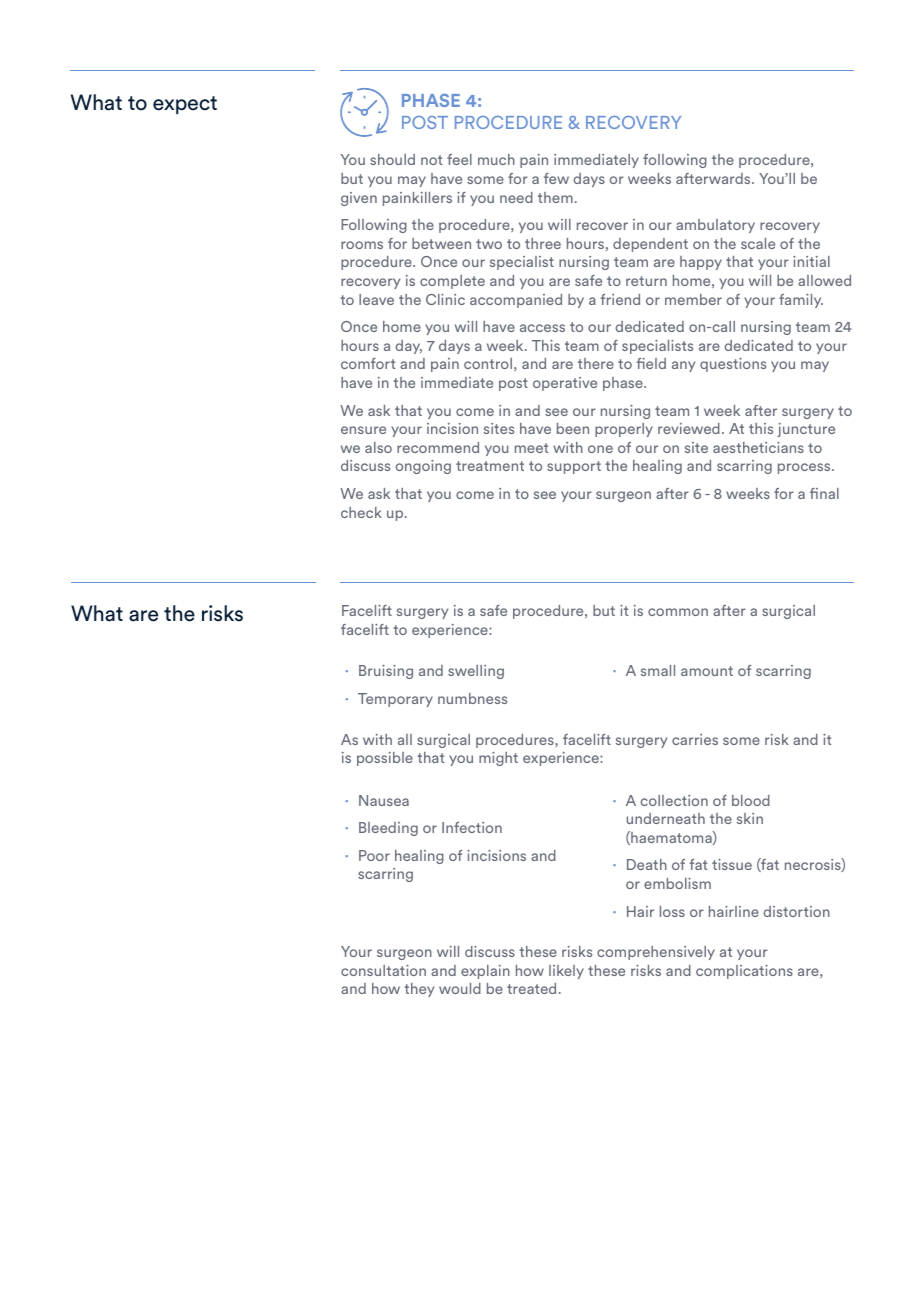 The image size is (924, 1308). What do you see at coordinates (715, 226) in the page?
I see `ambulatory` at bounding box center [715, 226].
